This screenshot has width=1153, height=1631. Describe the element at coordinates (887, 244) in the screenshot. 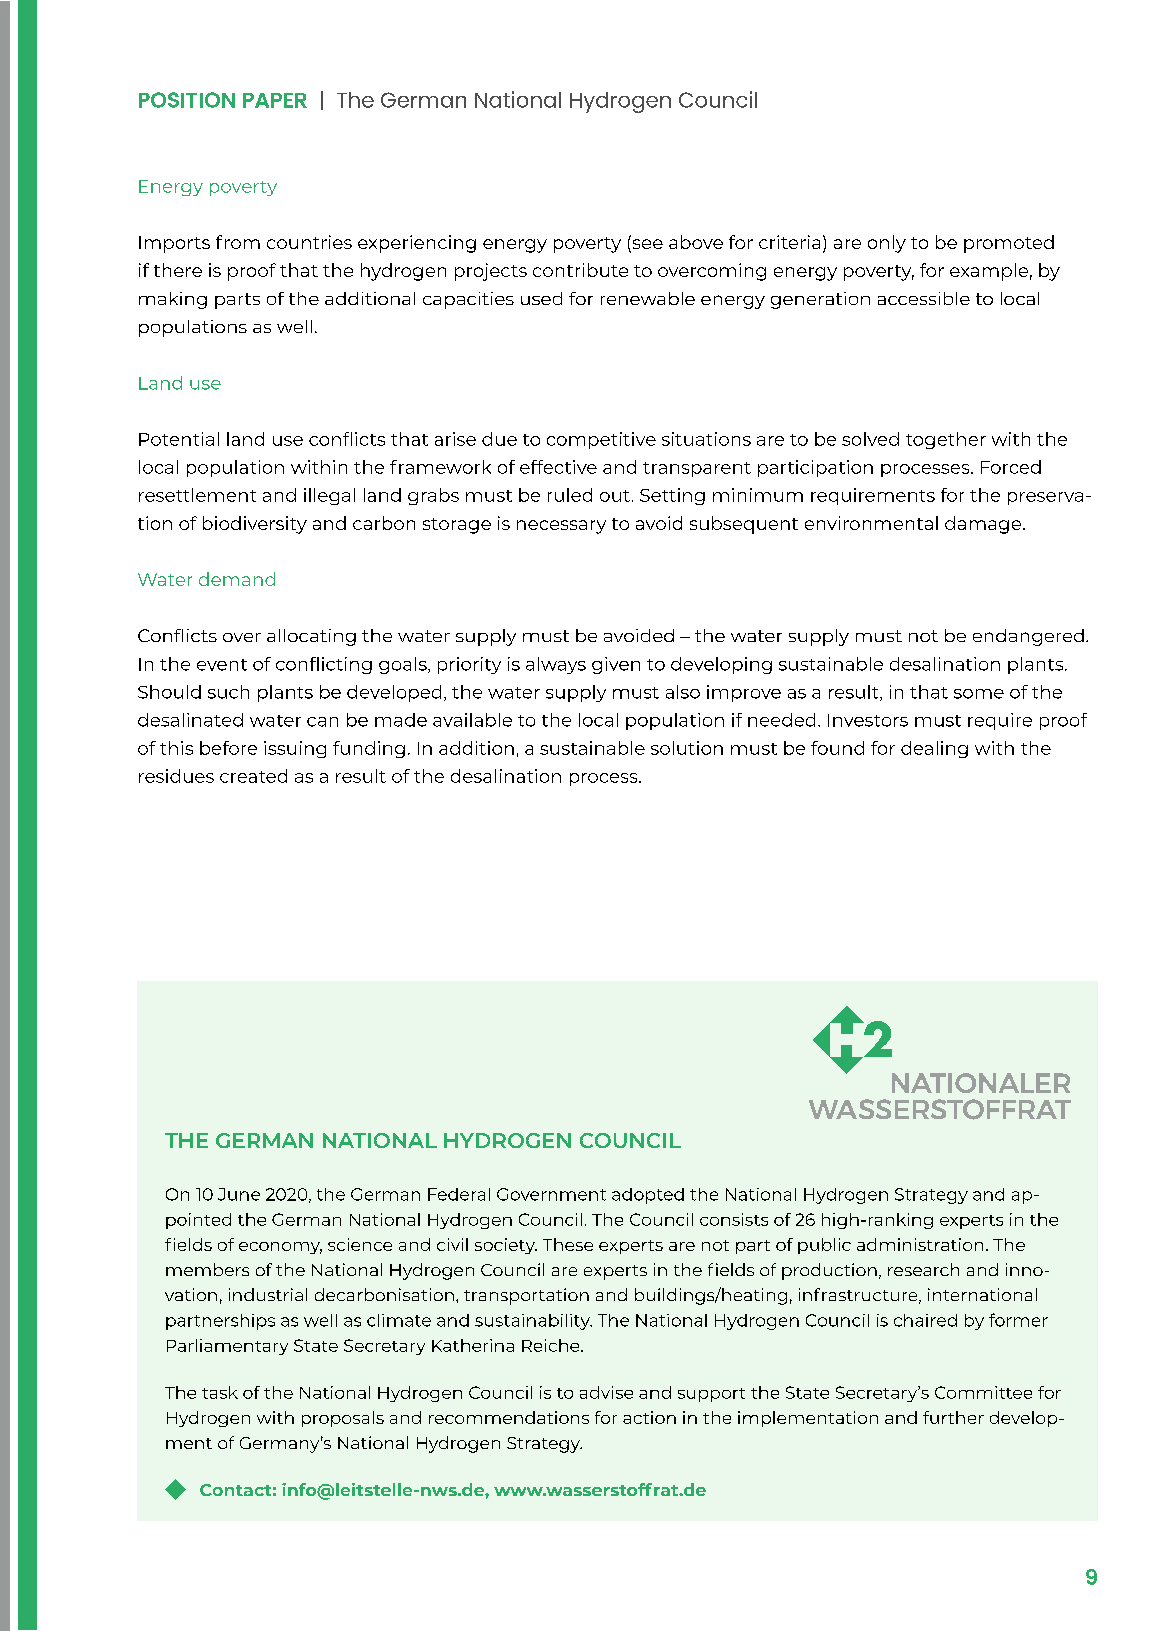

I see `only` at that location.
